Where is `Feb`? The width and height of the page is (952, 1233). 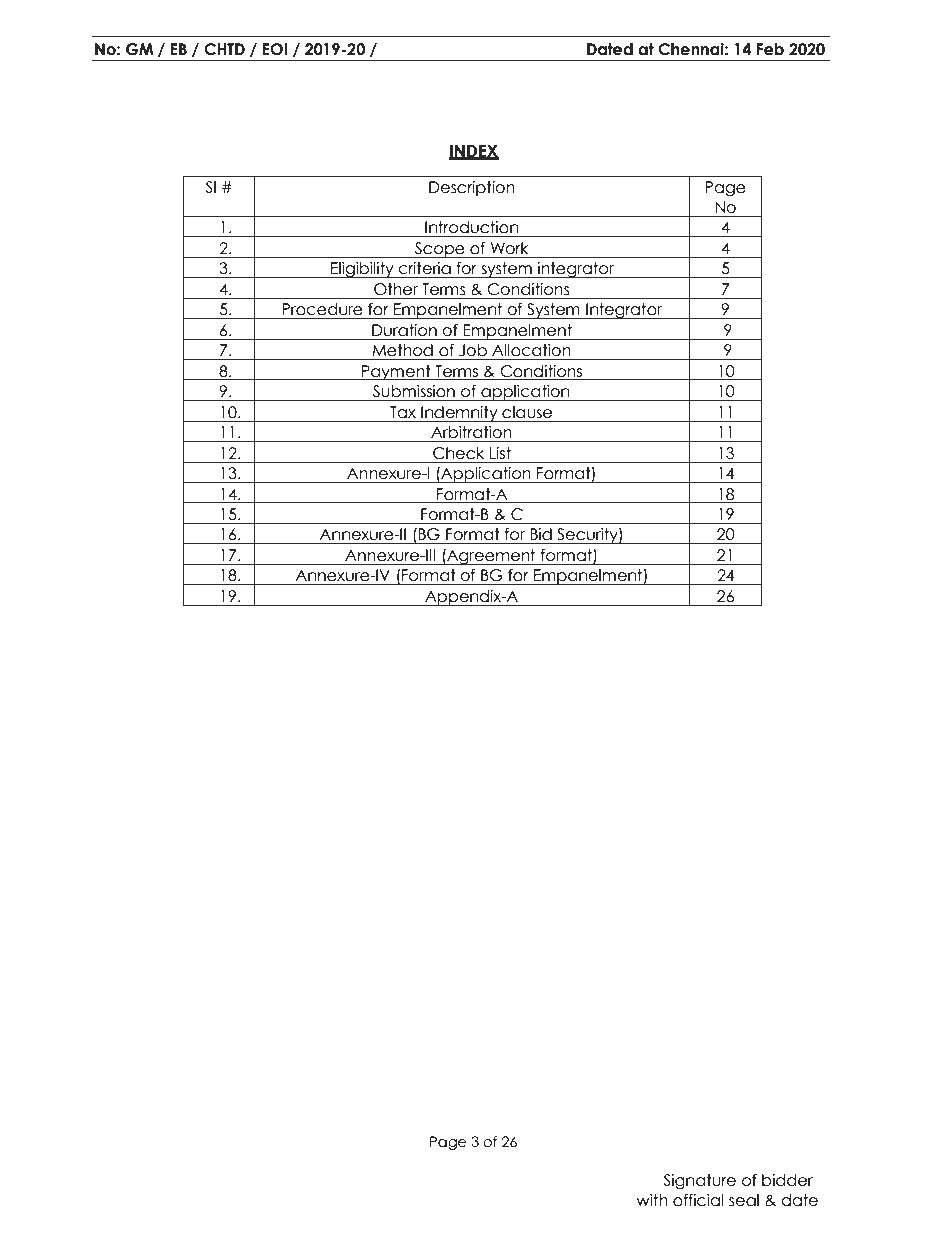 Feb is located at coordinates (770, 49).
